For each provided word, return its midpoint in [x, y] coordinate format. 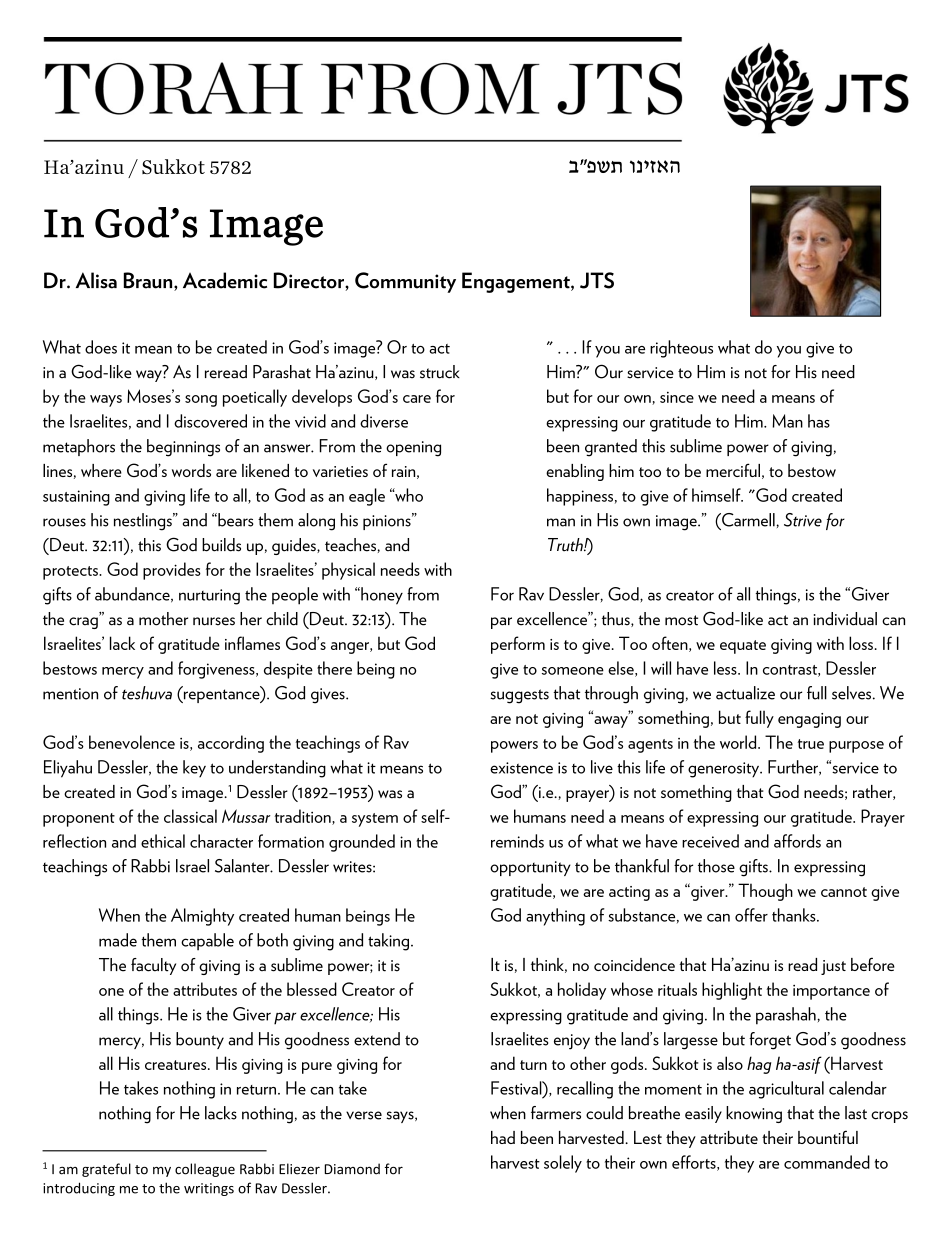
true [811, 744]
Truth [566, 545]
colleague [205, 1170]
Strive [803, 520]
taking [388, 942]
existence [521, 768]
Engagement [517, 282]
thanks [795, 915]
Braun [149, 281]
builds [221, 545]
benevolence [132, 742]
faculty [153, 966]
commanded [827, 1162]
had [503, 1137]
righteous [681, 349]
